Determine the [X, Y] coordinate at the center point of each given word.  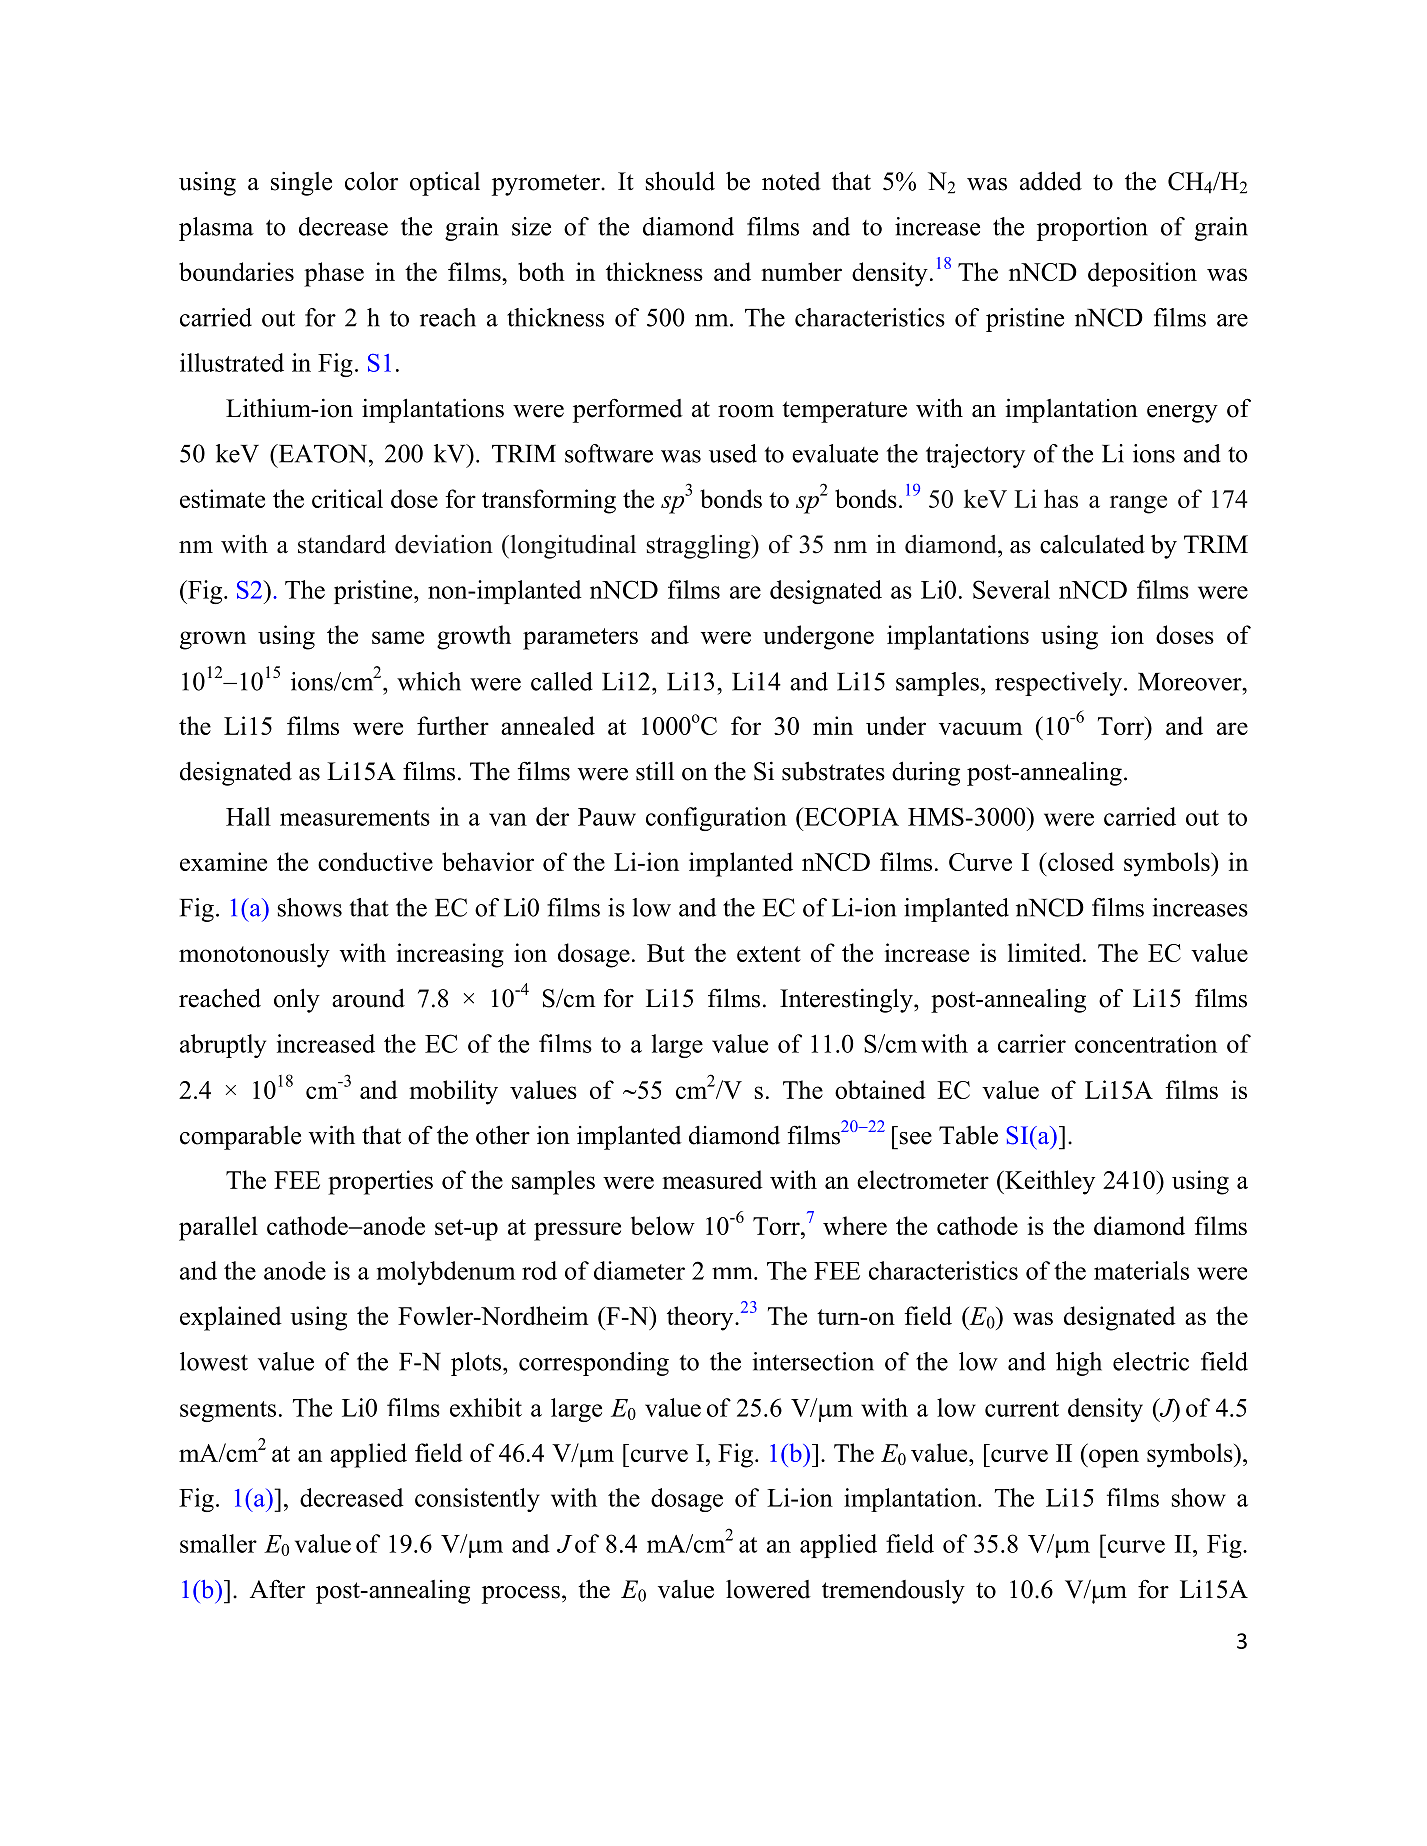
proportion [1092, 229]
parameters [580, 639]
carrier [1032, 1043]
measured [712, 1179]
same [398, 637]
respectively [1058, 684]
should [680, 181]
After [277, 1589]
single [301, 184]
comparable [240, 1138]
